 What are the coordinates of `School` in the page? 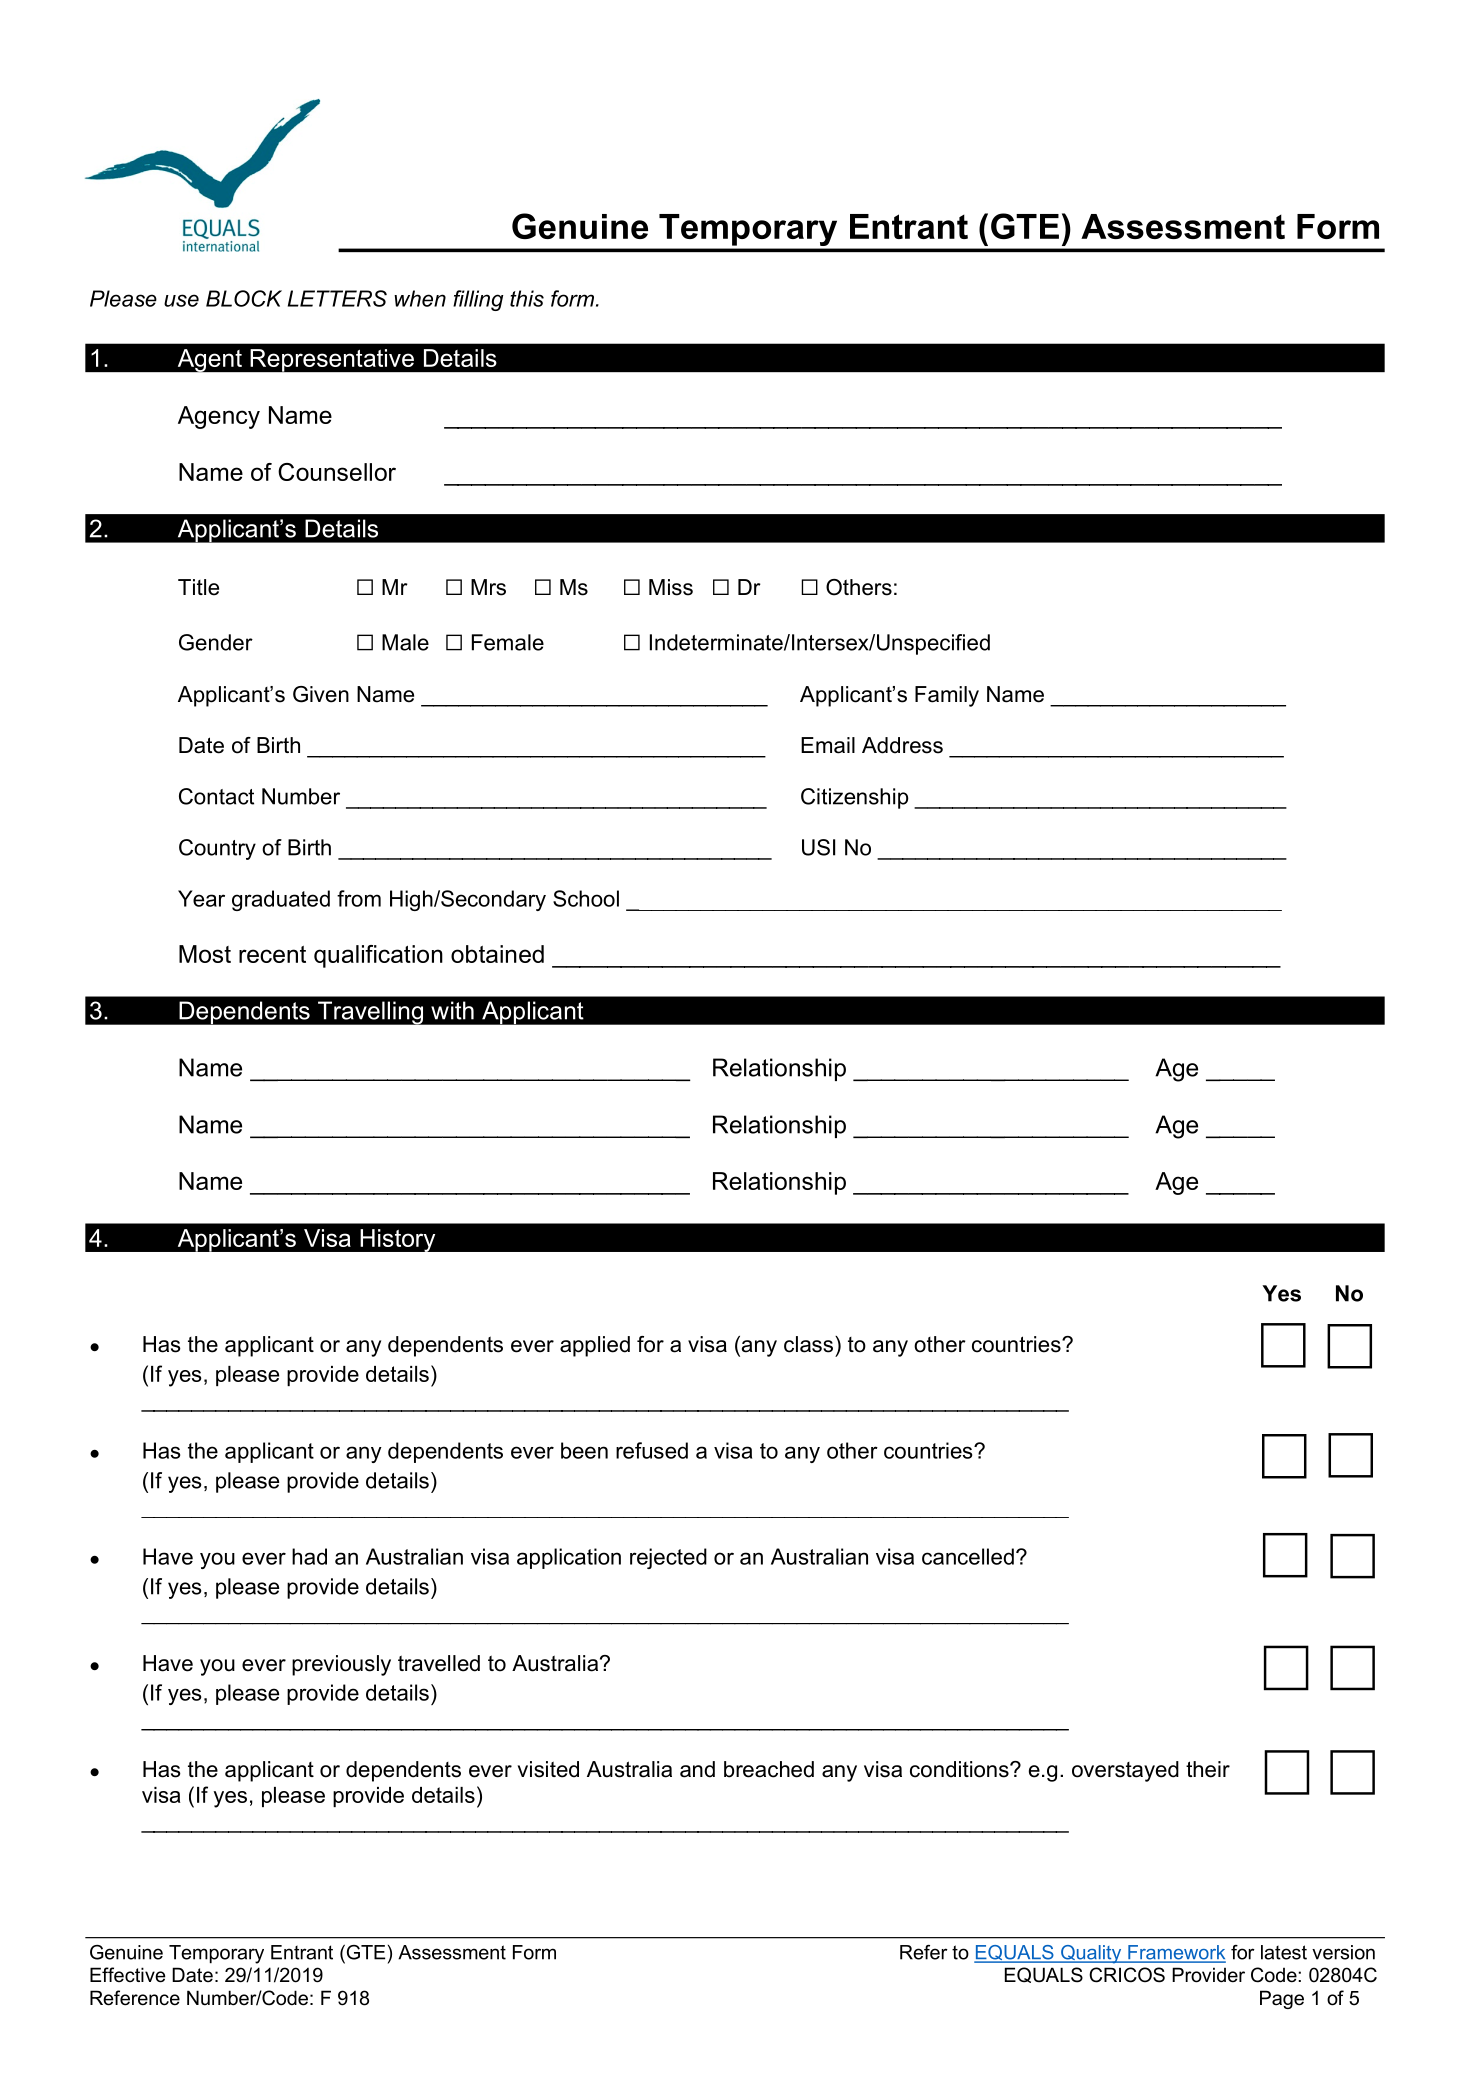 It's located at (586, 898).
